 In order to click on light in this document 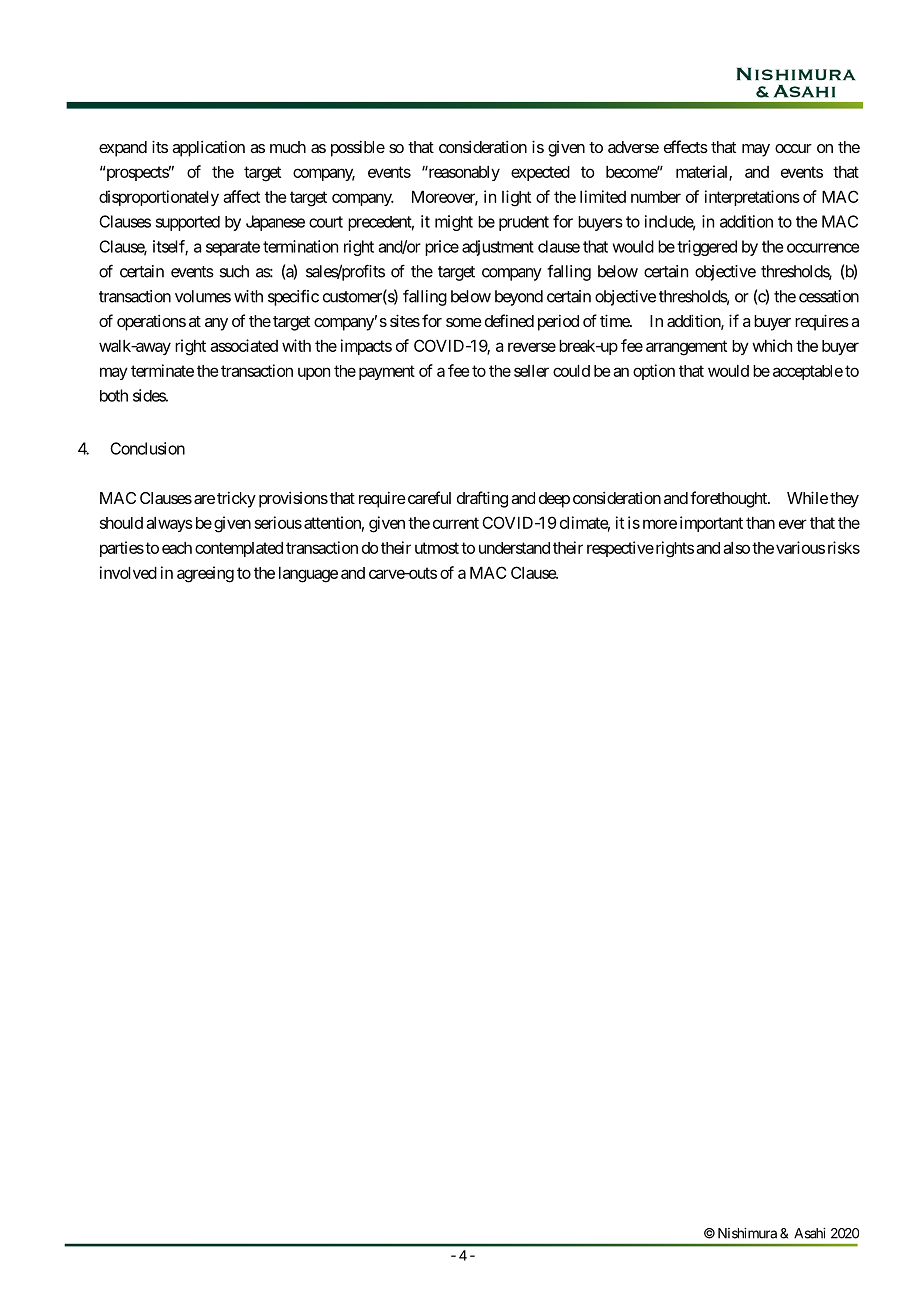, I will do `click(516, 198)`.
